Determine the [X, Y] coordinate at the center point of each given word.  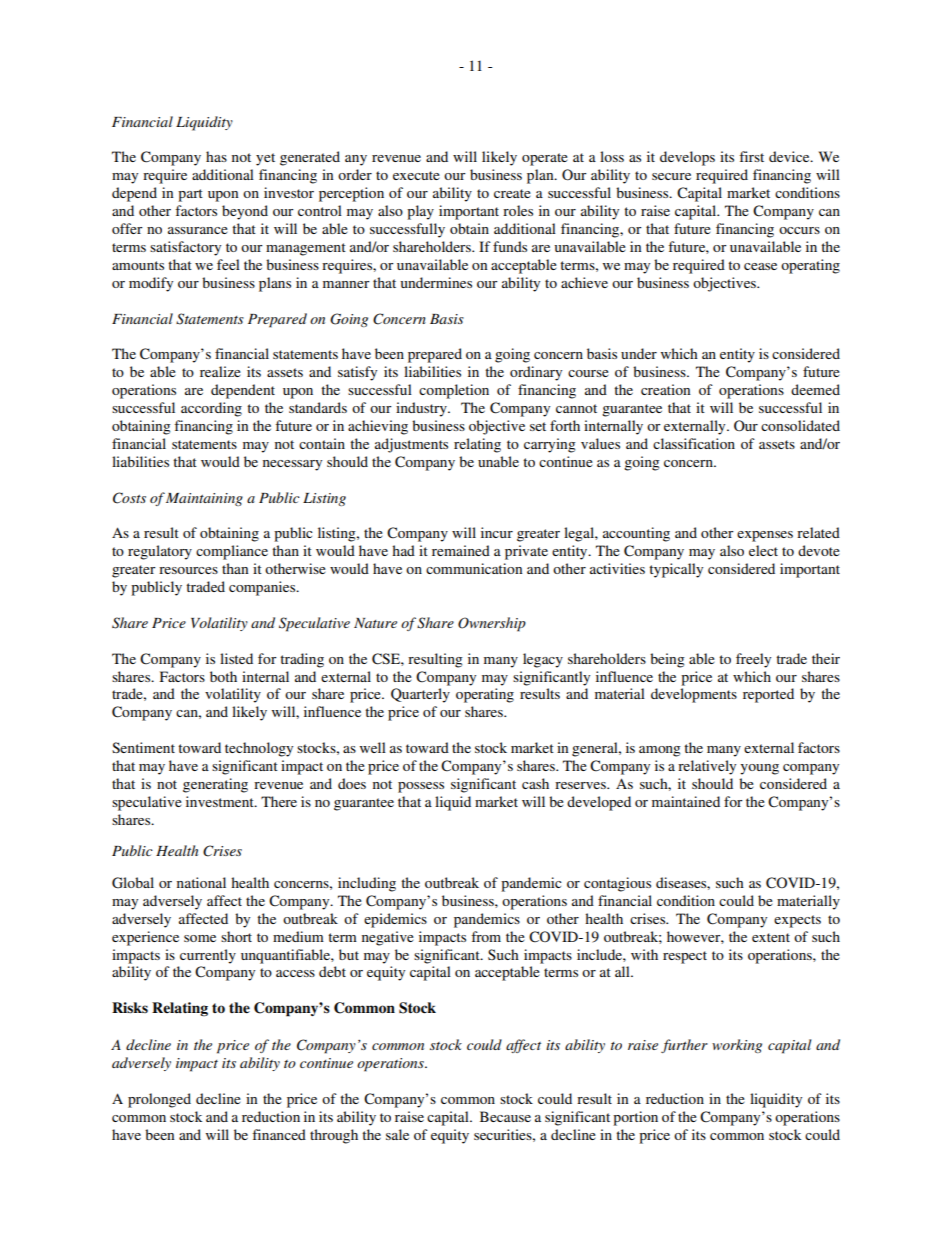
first [751, 156]
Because [505, 1116]
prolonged [159, 1100]
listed [236, 658]
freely [753, 660]
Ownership [492, 624]
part [190, 195]
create [512, 193]
